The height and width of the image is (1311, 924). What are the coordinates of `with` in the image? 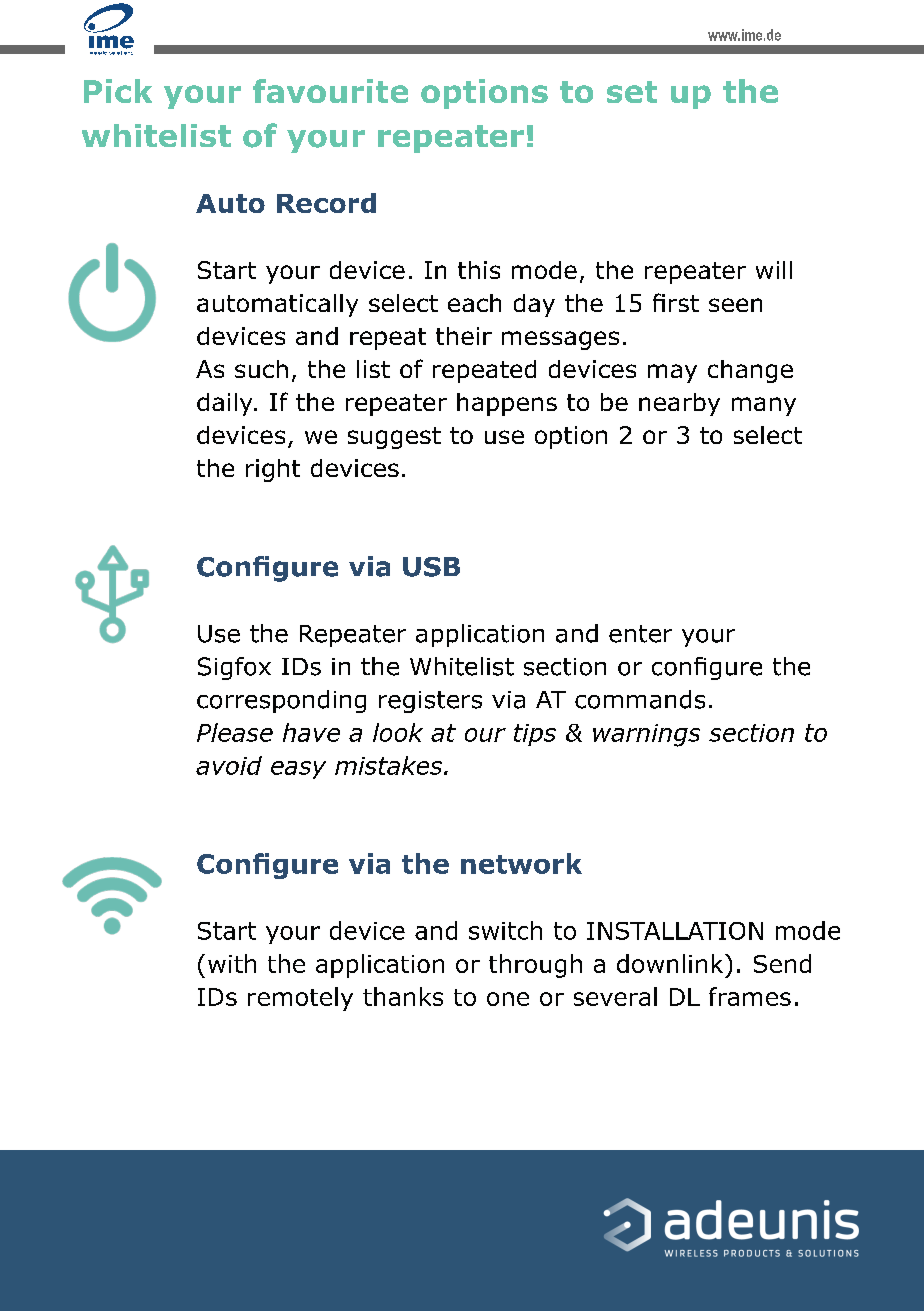 It's located at (232, 963).
